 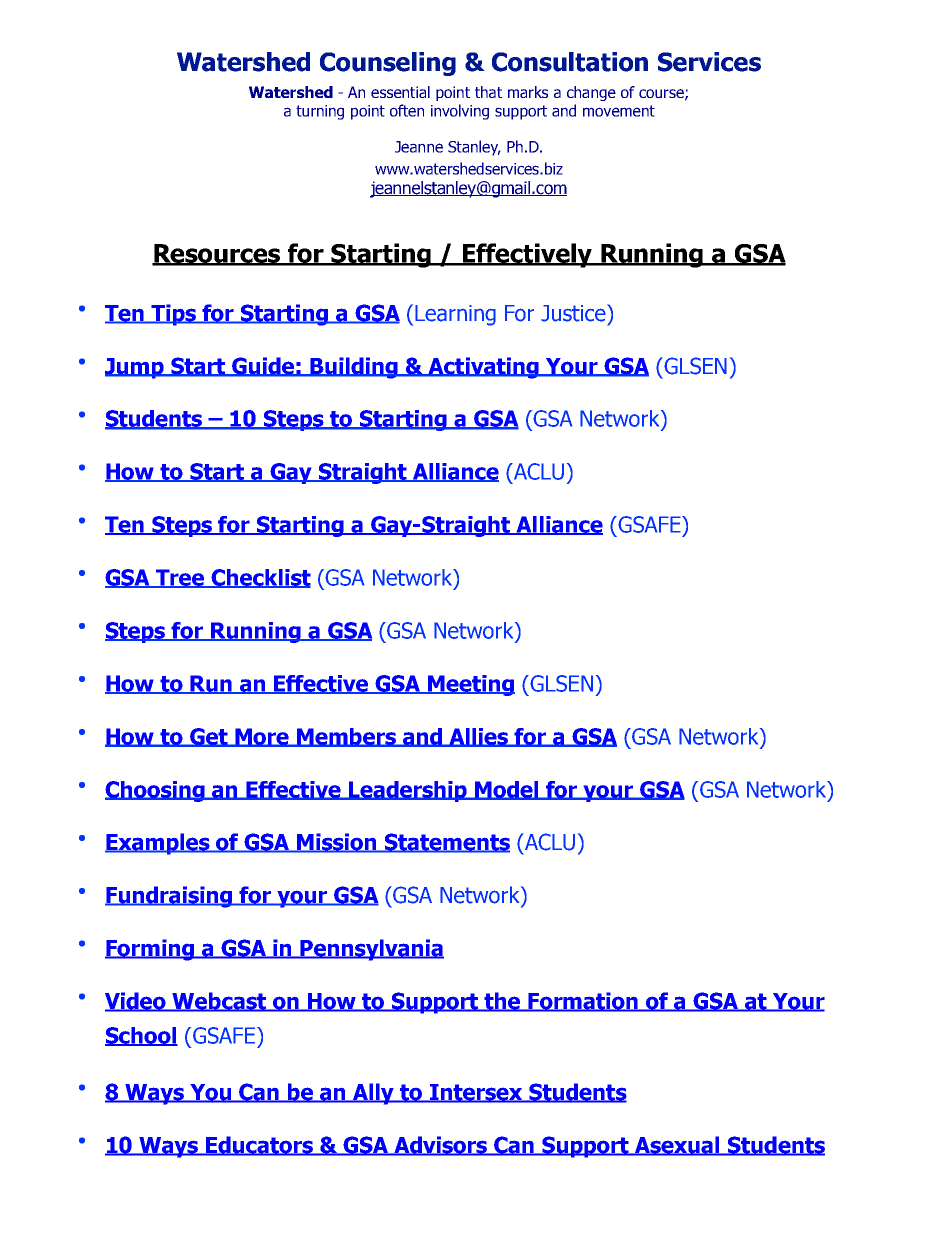 What do you see at coordinates (374, 1094) in the screenshot?
I see `Ally` at bounding box center [374, 1094].
